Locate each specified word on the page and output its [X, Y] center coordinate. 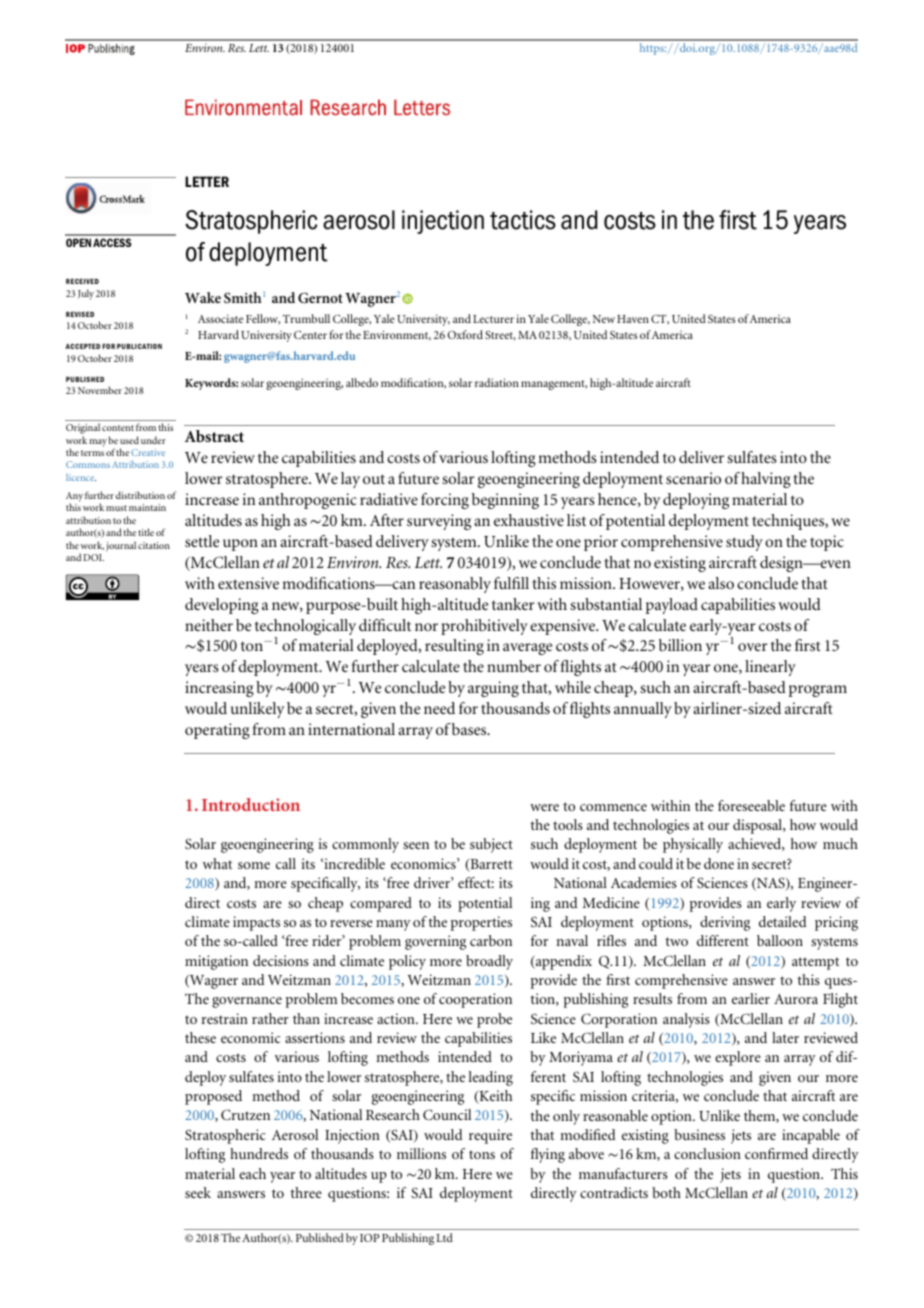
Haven [633, 319]
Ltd [445, 1237]
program [818, 691]
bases [470, 729]
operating [217, 731]
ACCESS [112, 242]
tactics [523, 220]
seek [198, 1192]
